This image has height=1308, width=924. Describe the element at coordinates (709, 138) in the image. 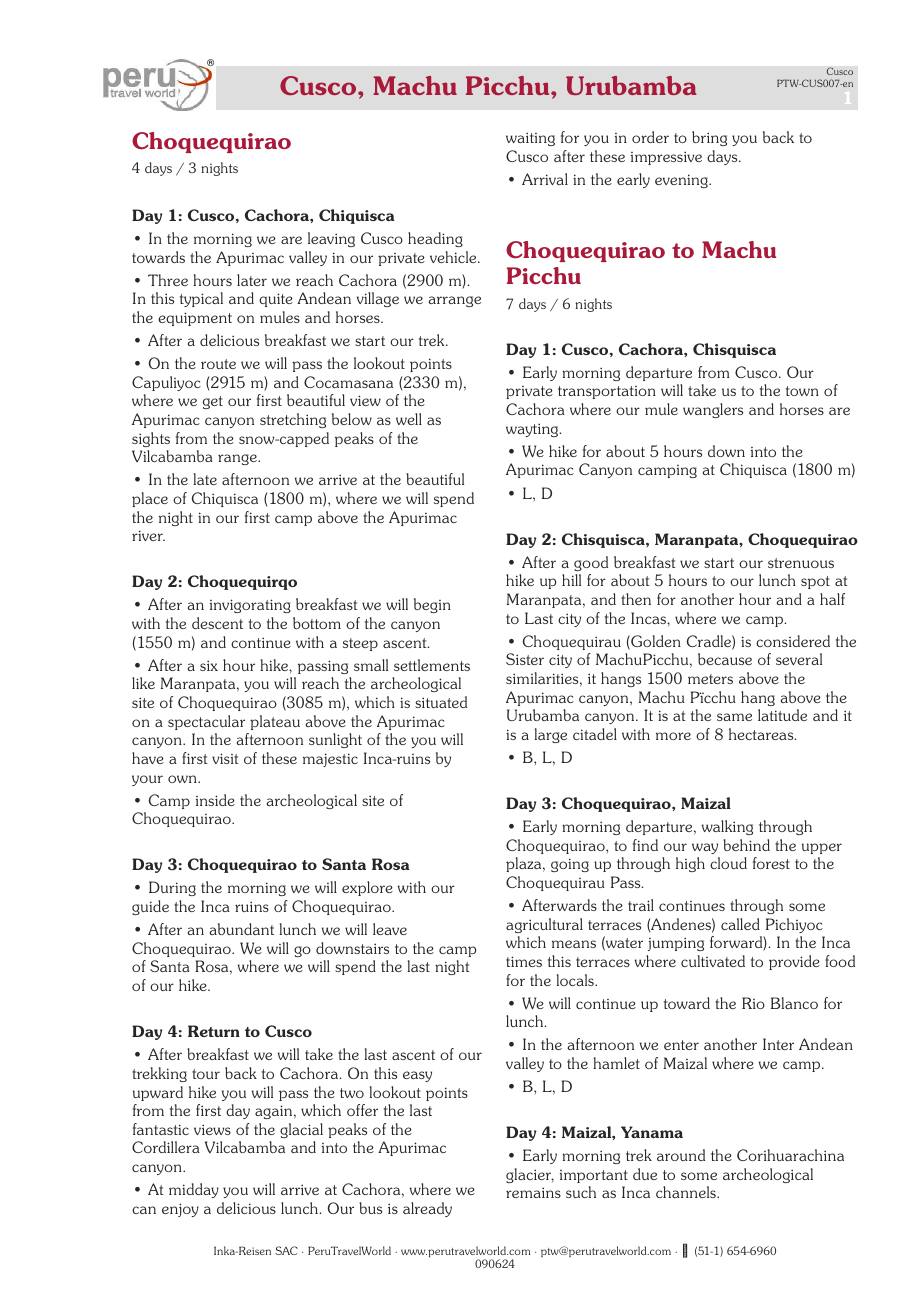

I see `bring` at that location.
